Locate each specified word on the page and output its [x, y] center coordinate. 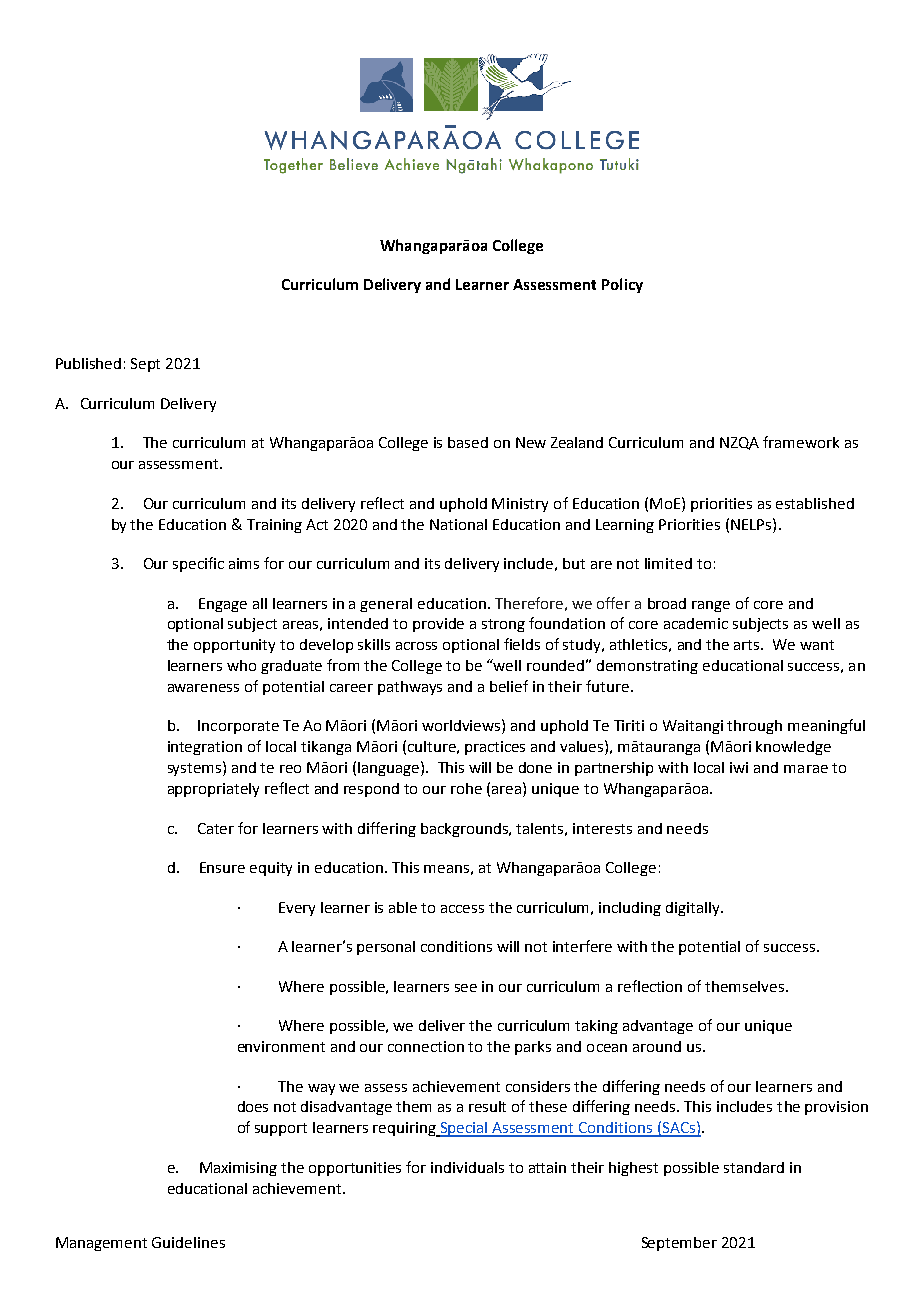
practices [495, 748]
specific [198, 564]
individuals [467, 1167]
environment [281, 1046]
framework [801, 442]
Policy [622, 285]
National [458, 524]
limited [668, 563]
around [657, 1046]
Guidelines [188, 1242]
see [466, 988]
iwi [739, 767]
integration [205, 748]
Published [88, 363]
